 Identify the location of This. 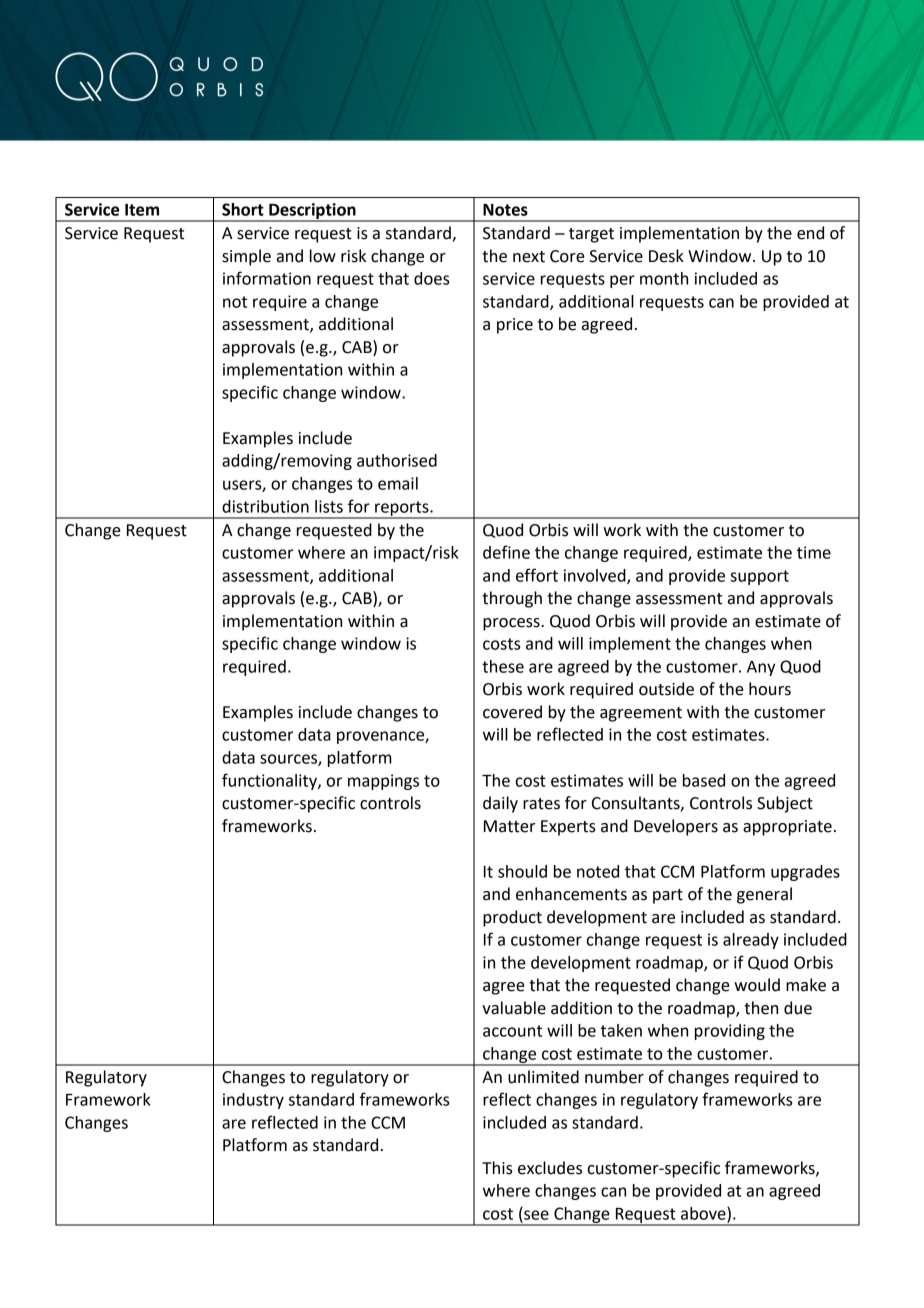
(497, 1168).
